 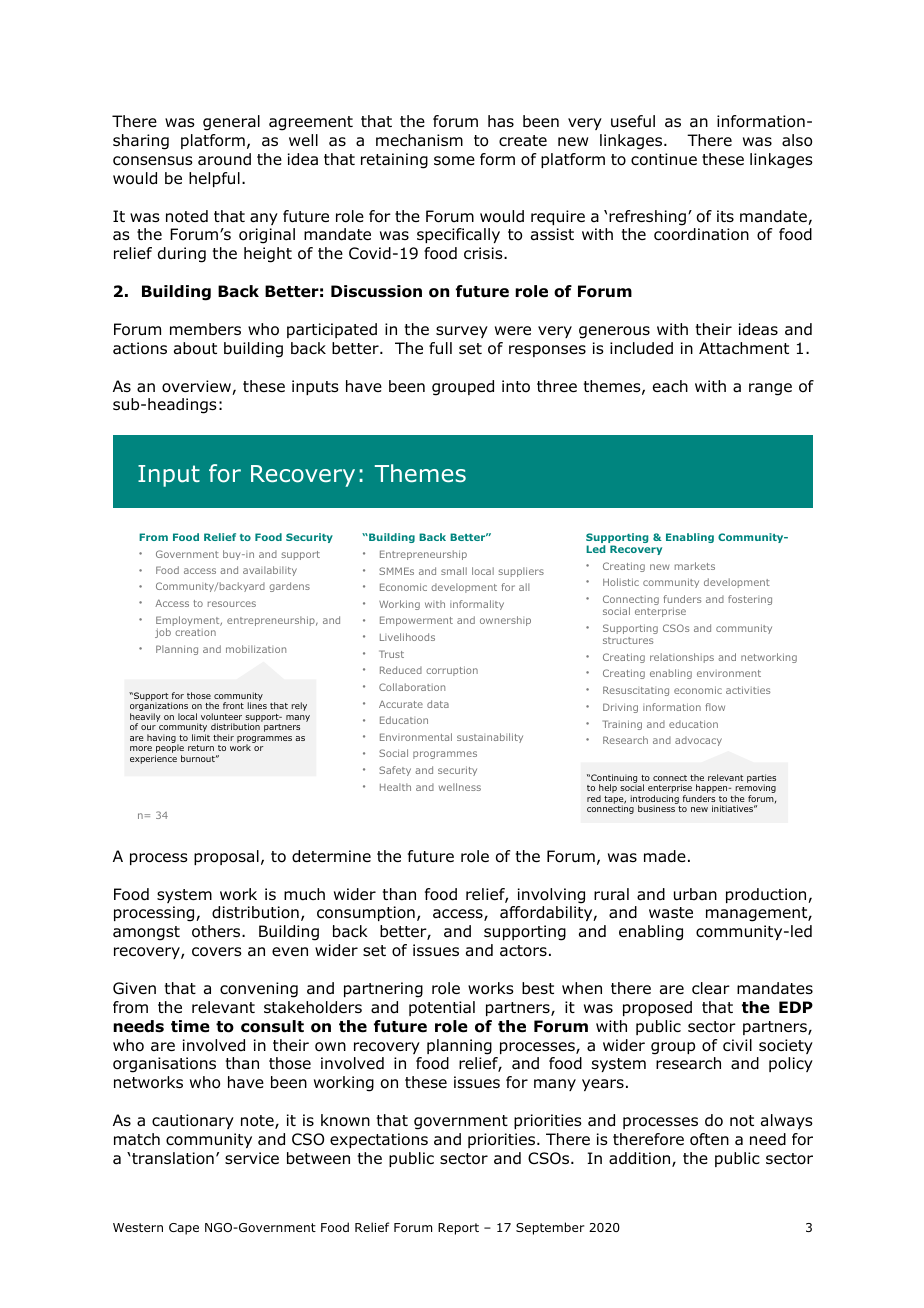 What do you see at coordinates (454, 161) in the page?
I see `some` at bounding box center [454, 161].
